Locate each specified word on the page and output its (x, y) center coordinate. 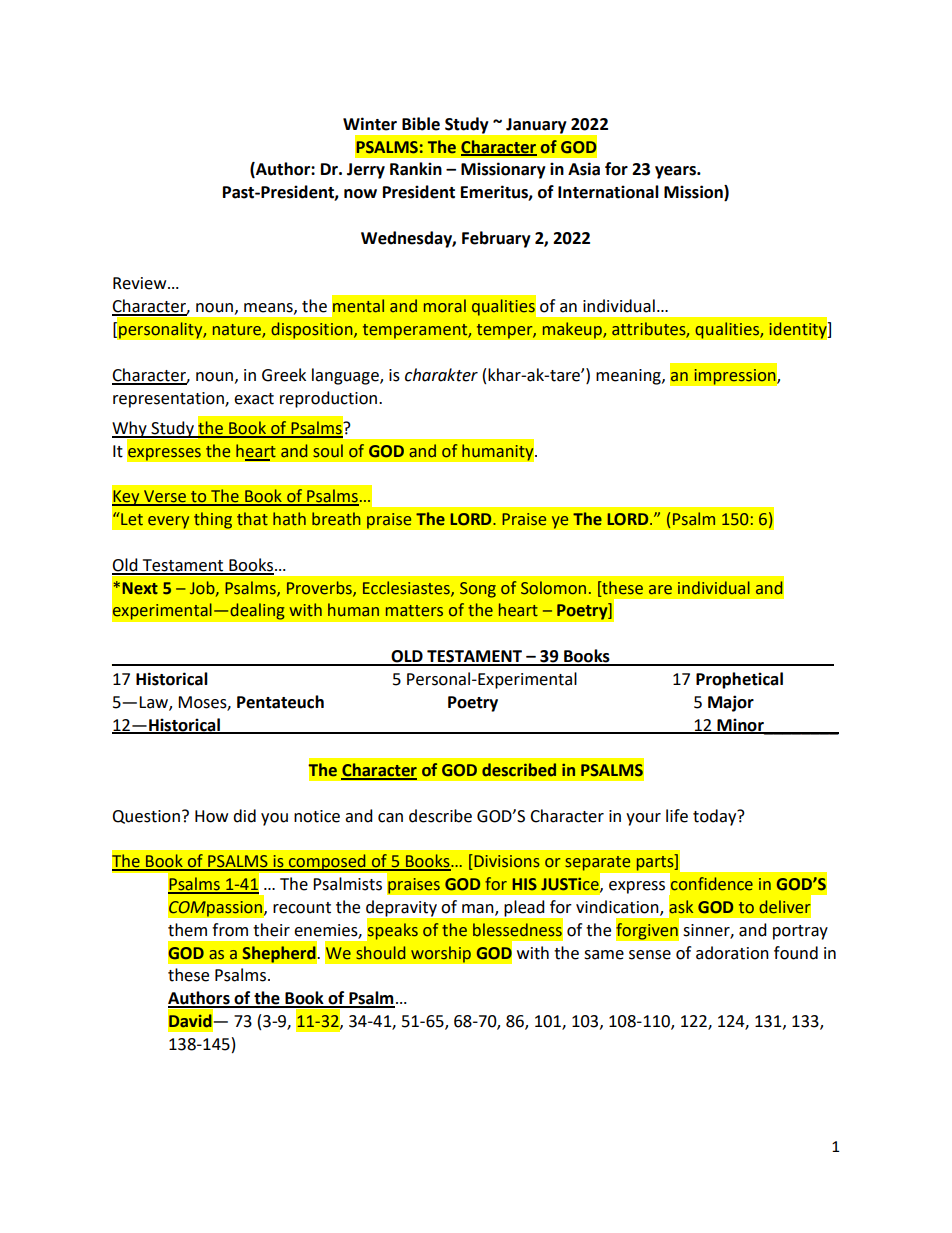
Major (731, 703)
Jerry (366, 171)
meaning (629, 377)
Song (478, 590)
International (608, 192)
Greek (284, 375)
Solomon (553, 588)
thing (213, 520)
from (230, 930)
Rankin (416, 169)
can (390, 818)
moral (445, 306)
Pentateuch (280, 702)
